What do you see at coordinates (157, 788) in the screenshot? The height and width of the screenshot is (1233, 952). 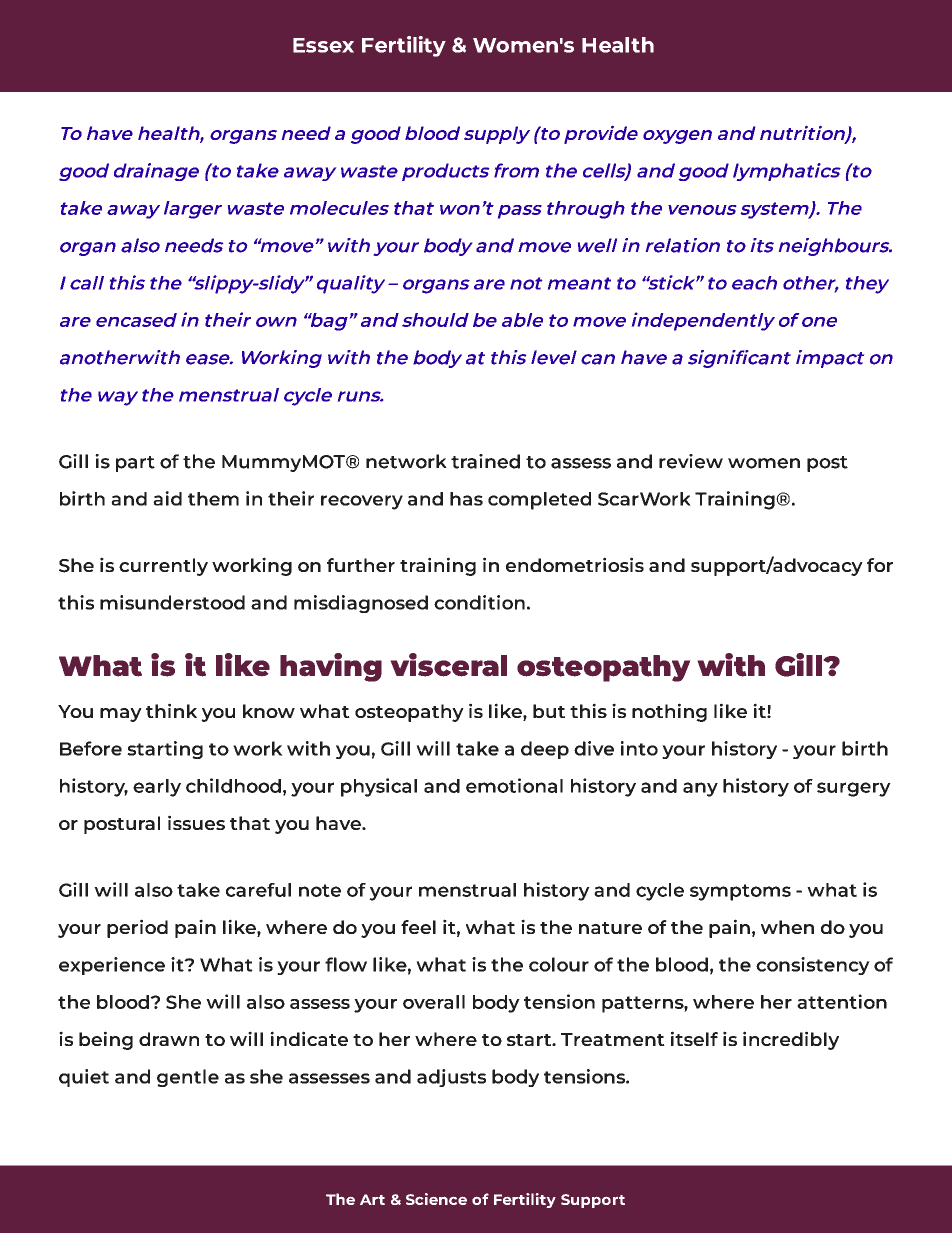 I see `early` at bounding box center [157, 788].
